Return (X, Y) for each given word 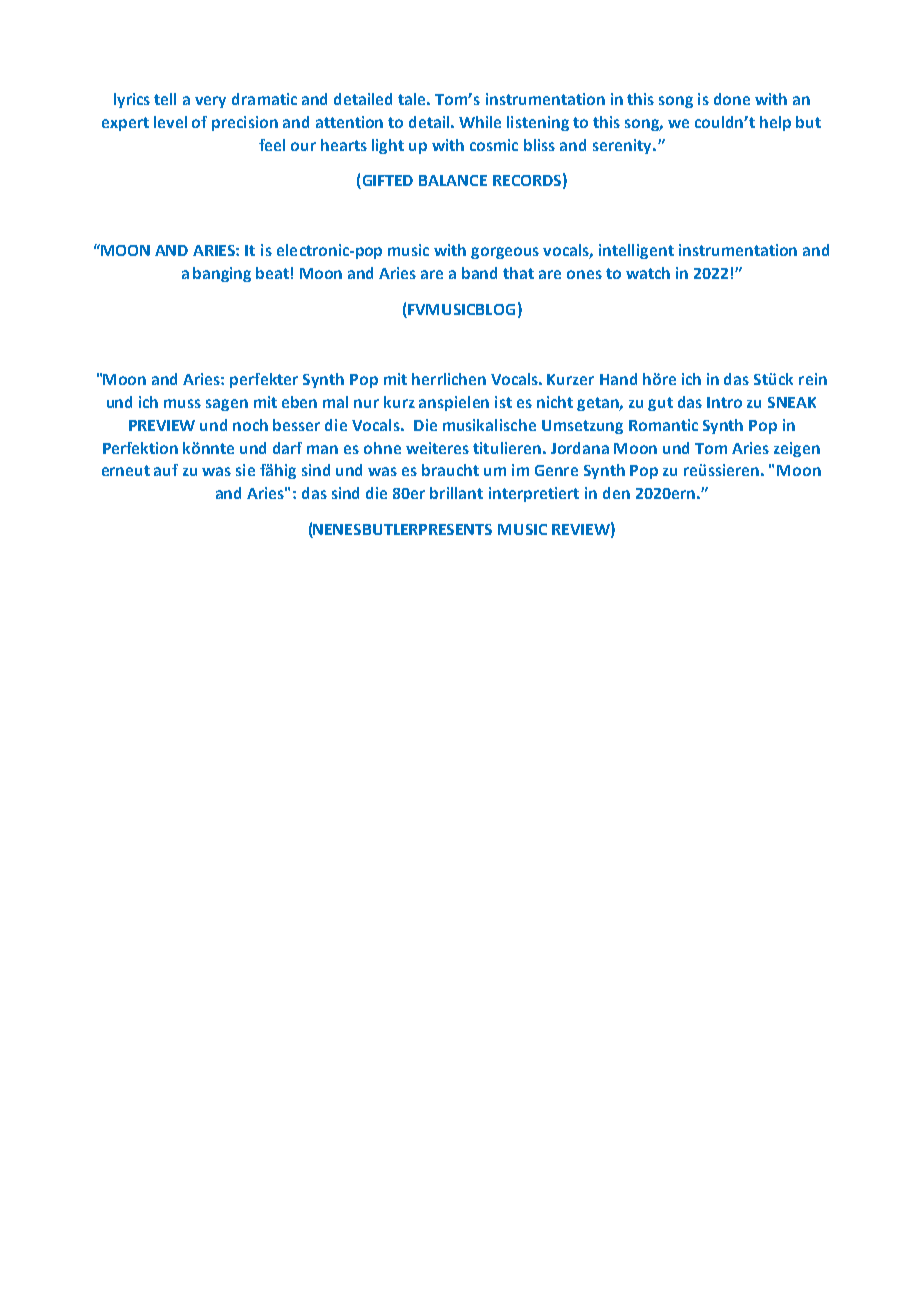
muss (182, 403)
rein (813, 379)
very (210, 102)
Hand (618, 379)
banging (222, 274)
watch (648, 273)
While (480, 122)
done (732, 99)
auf (166, 470)
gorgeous (505, 253)
